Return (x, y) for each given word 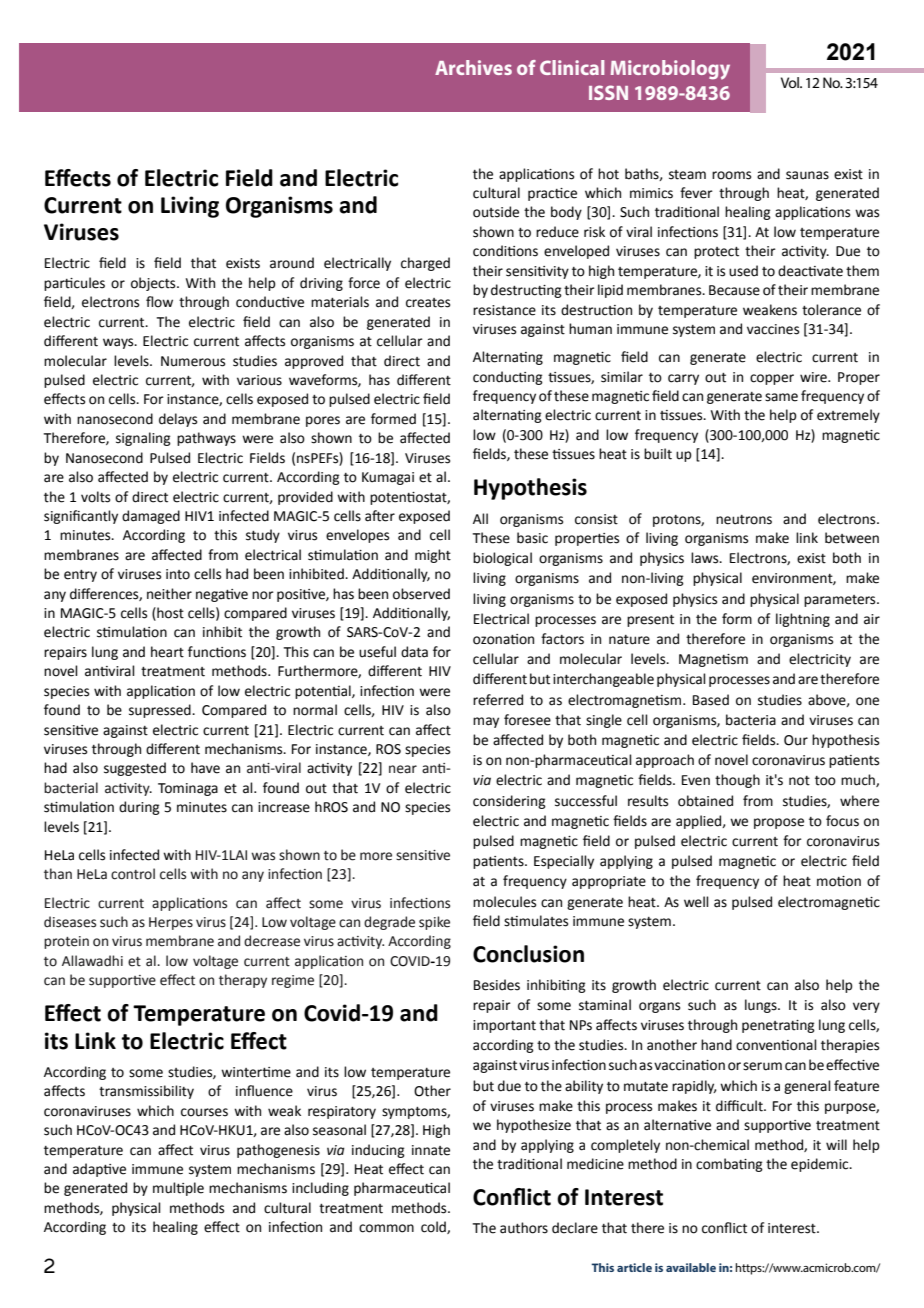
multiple (178, 1189)
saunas (807, 175)
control (133, 874)
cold (434, 1227)
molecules (504, 902)
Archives (473, 67)
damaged (151, 517)
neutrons (744, 520)
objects (154, 284)
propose (779, 823)
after (380, 516)
